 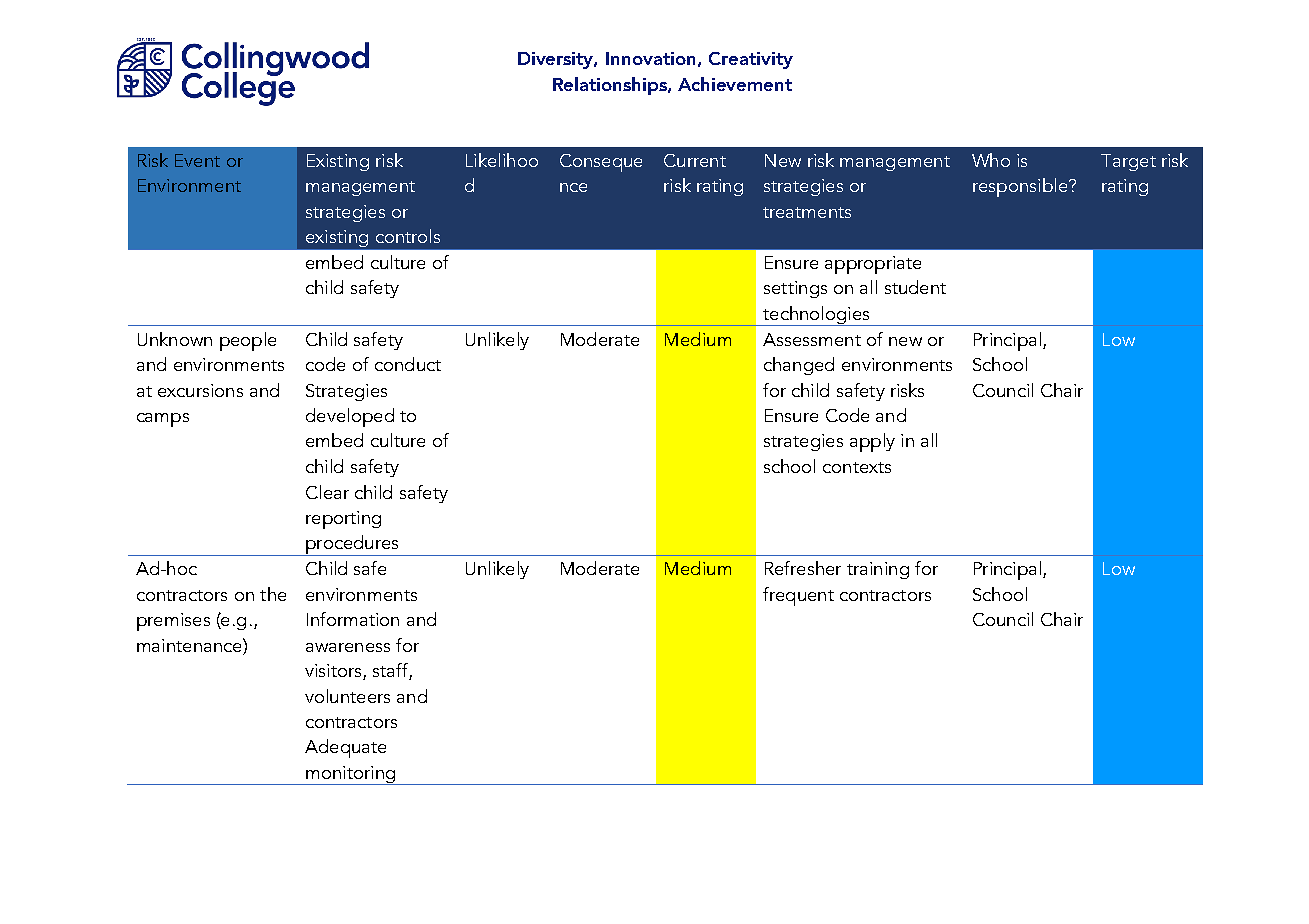 I want to click on developed, so click(x=350, y=417).
